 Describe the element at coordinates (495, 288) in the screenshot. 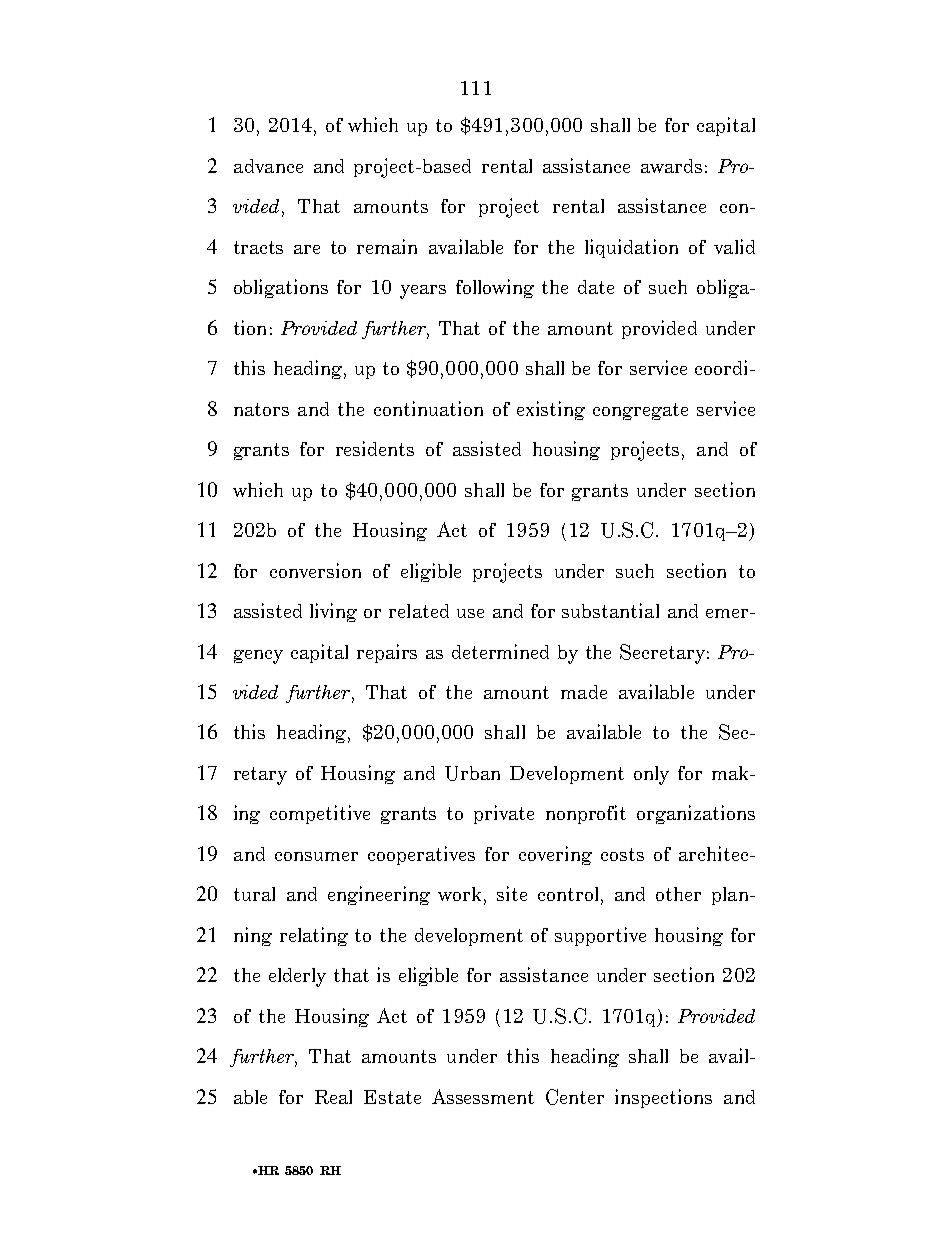

I see `following` at that location.
